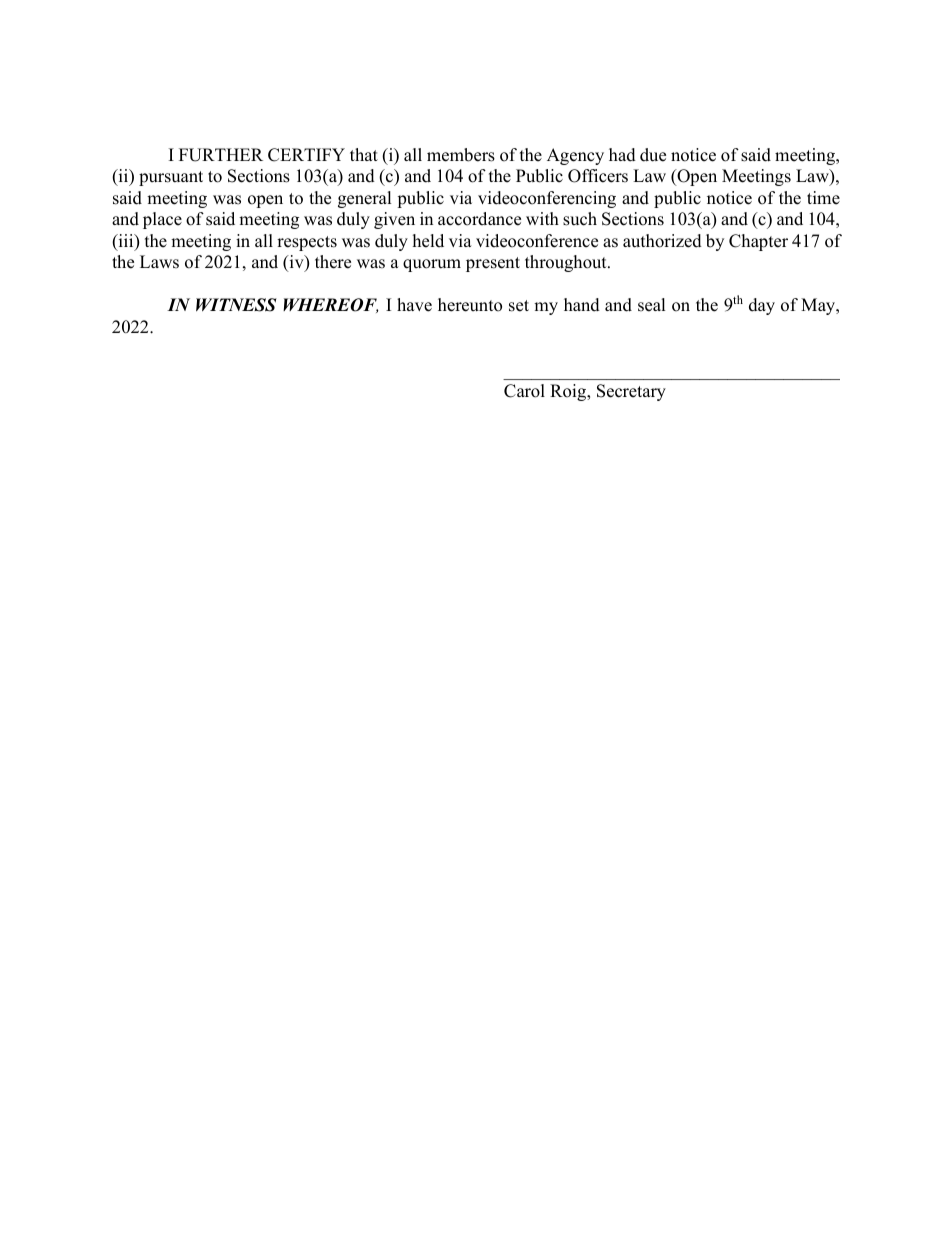  Describe the element at coordinates (653, 155) in the screenshot. I see `due` at that location.
